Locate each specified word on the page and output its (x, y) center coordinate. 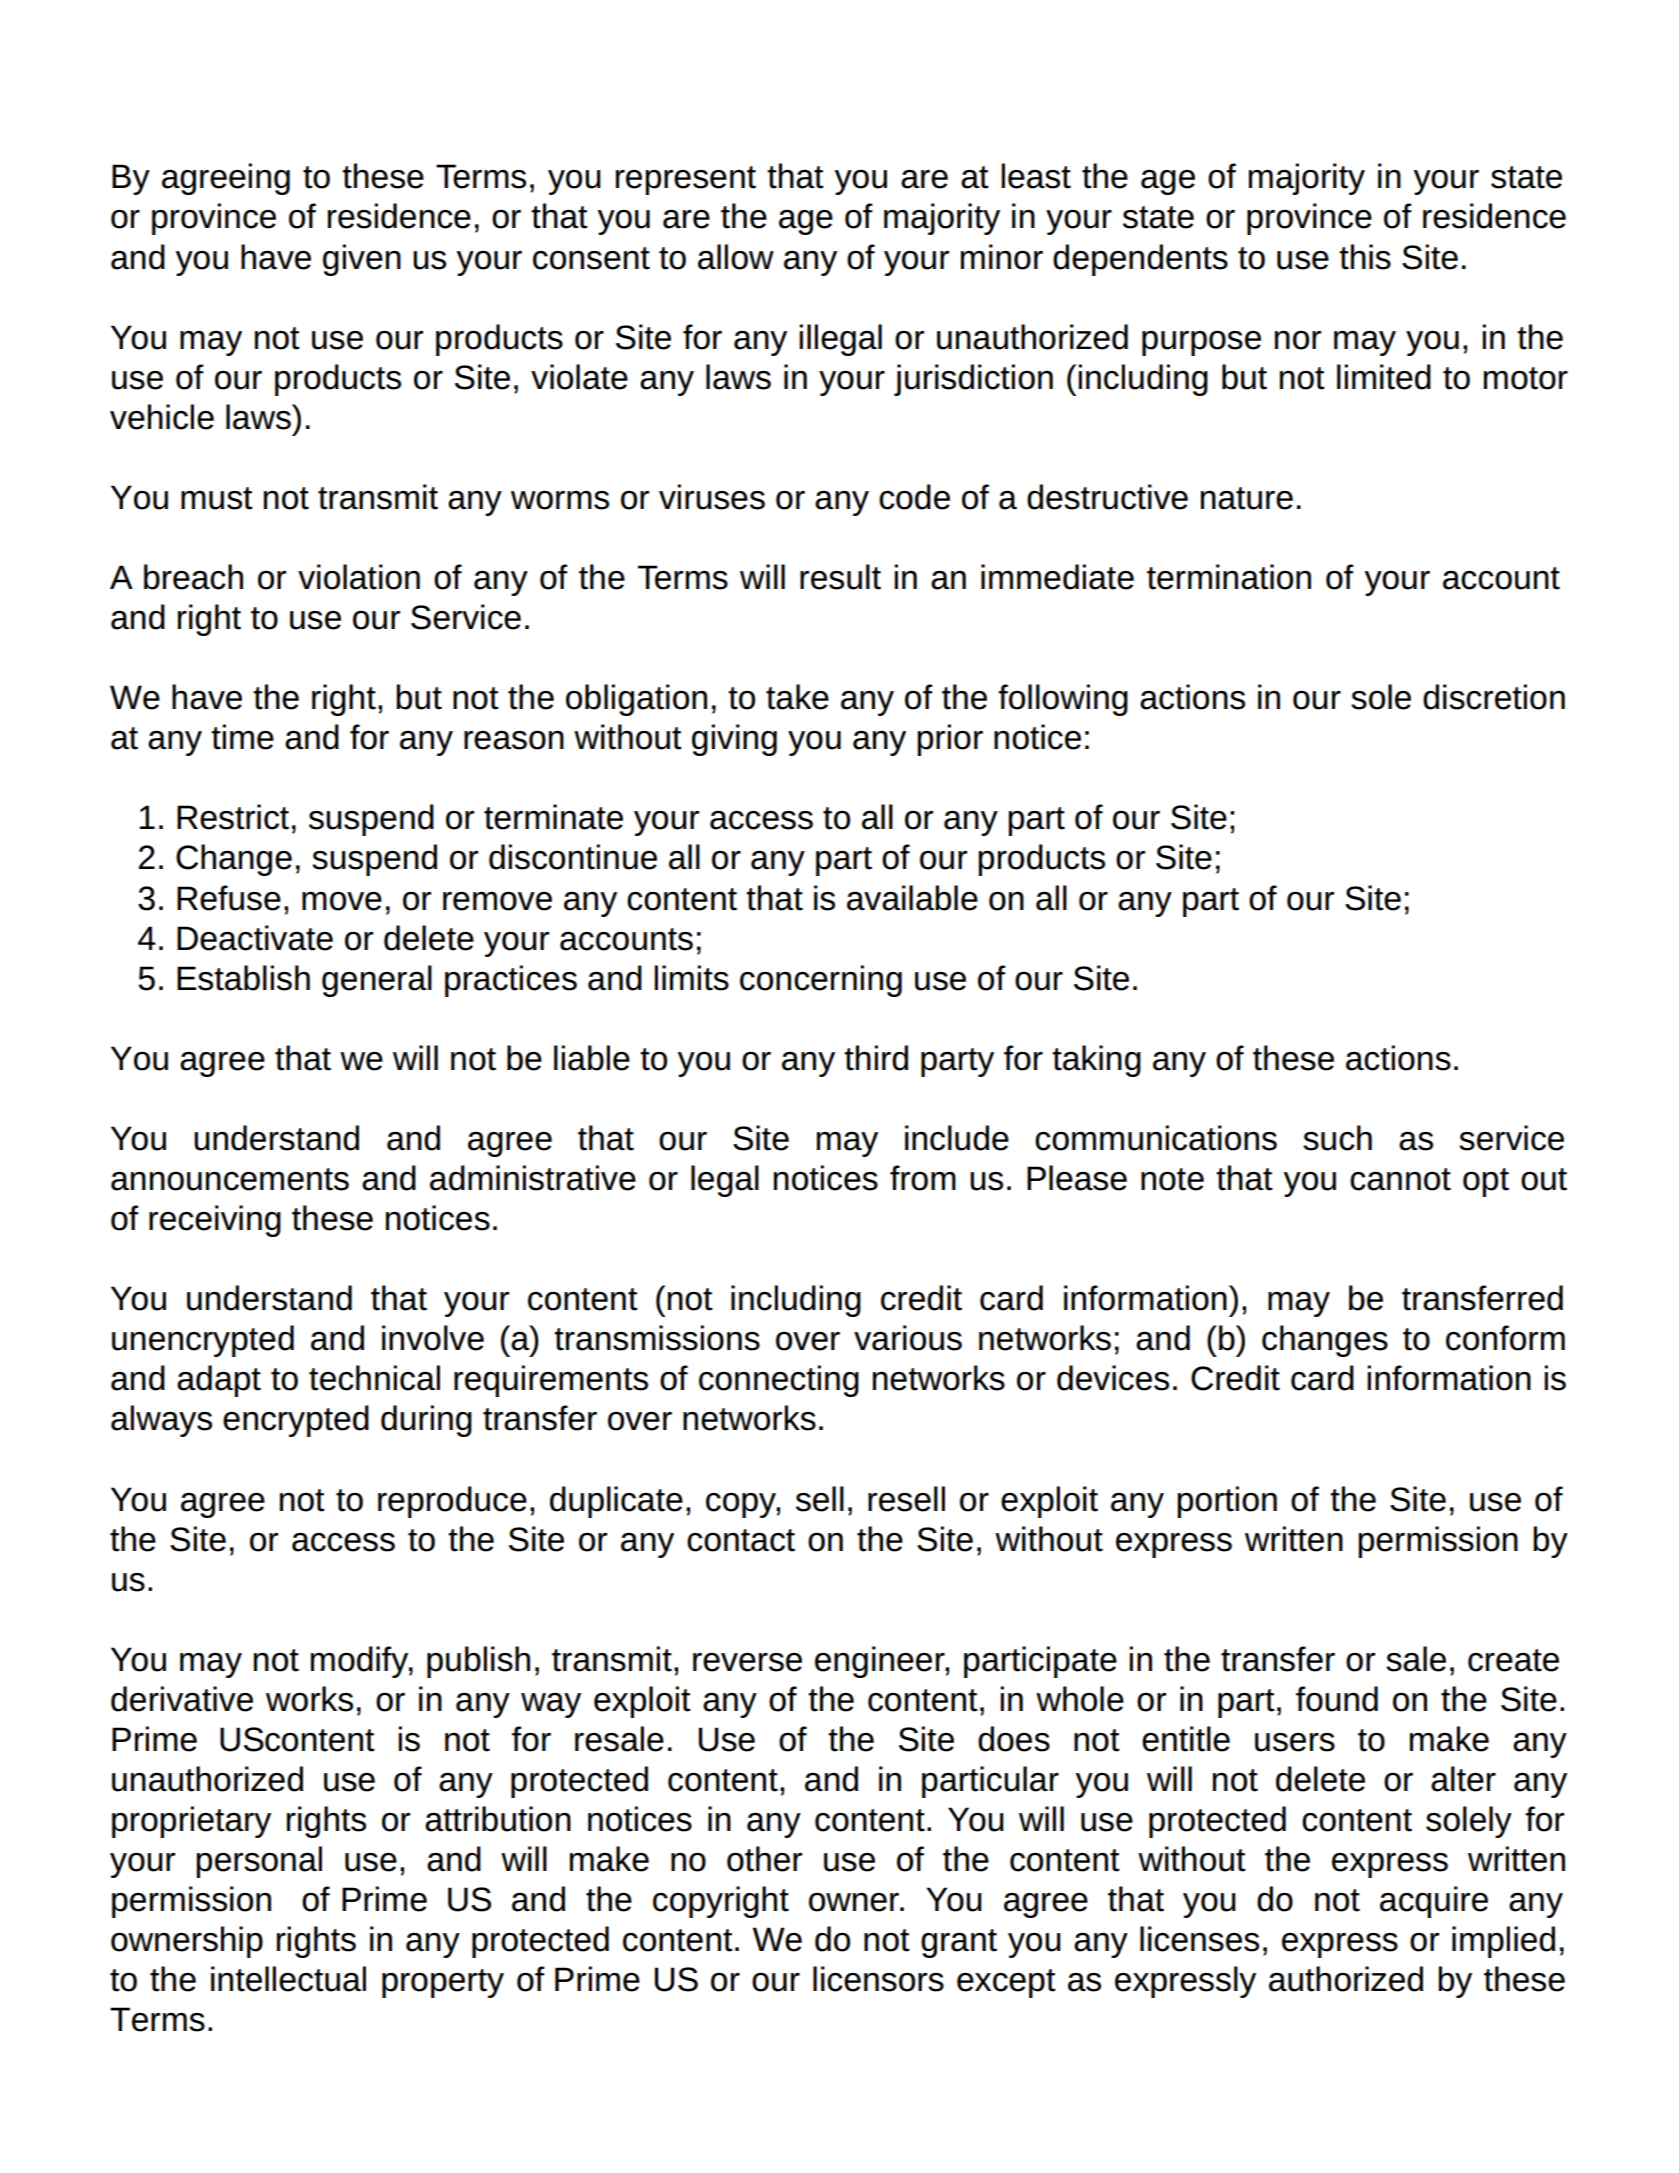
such (1337, 1138)
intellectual (288, 1979)
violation (359, 577)
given (362, 260)
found (1337, 1699)
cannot (1400, 1179)
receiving (215, 1221)
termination (1229, 577)
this (1365, 257)
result (840, 577)
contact (741, 1540)
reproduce (452, 1502)
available (912, 898)
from (923, 1178)
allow (736, 257)
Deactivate (255, 938)
